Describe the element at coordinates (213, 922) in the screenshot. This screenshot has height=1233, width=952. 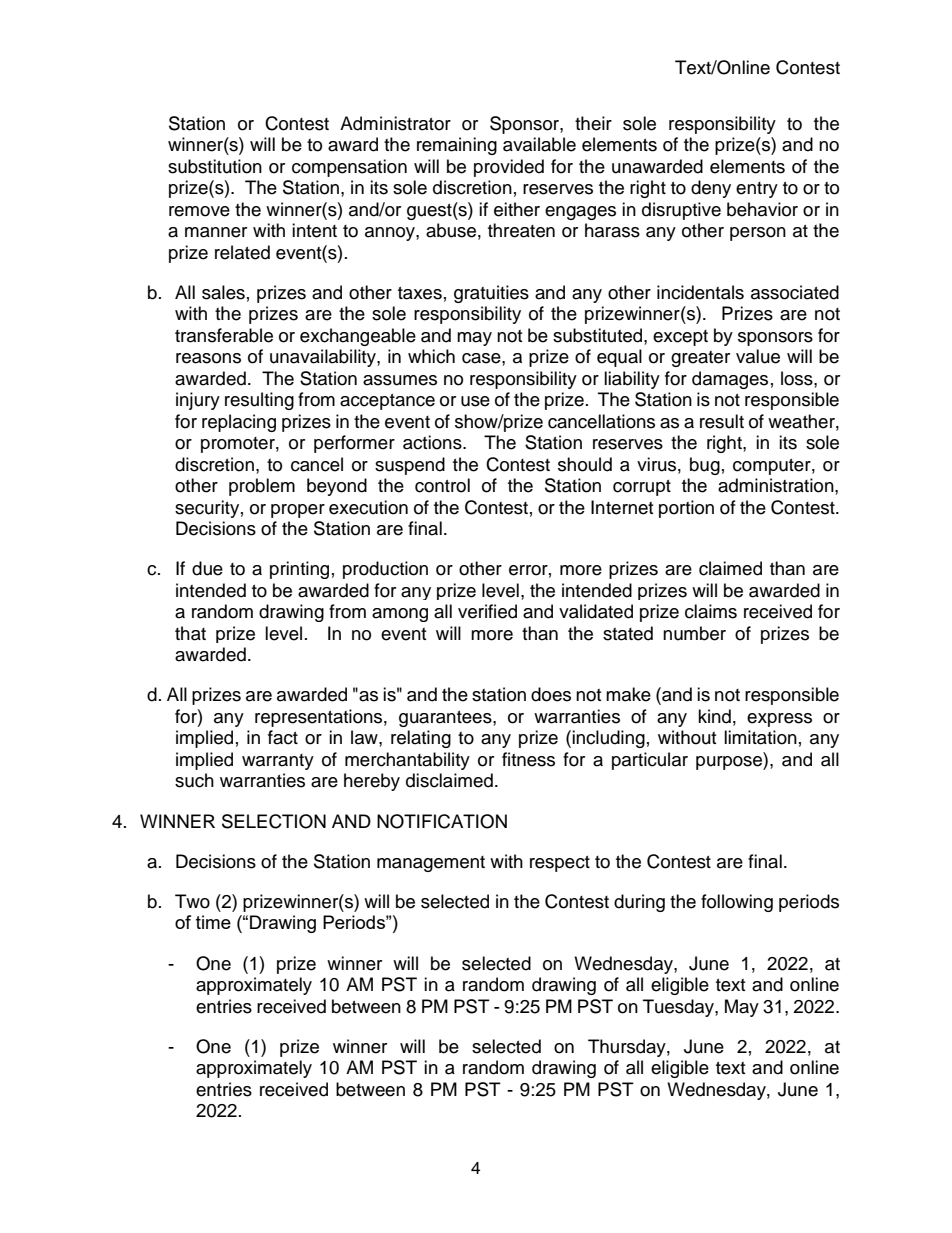
I see `time` at that location.
